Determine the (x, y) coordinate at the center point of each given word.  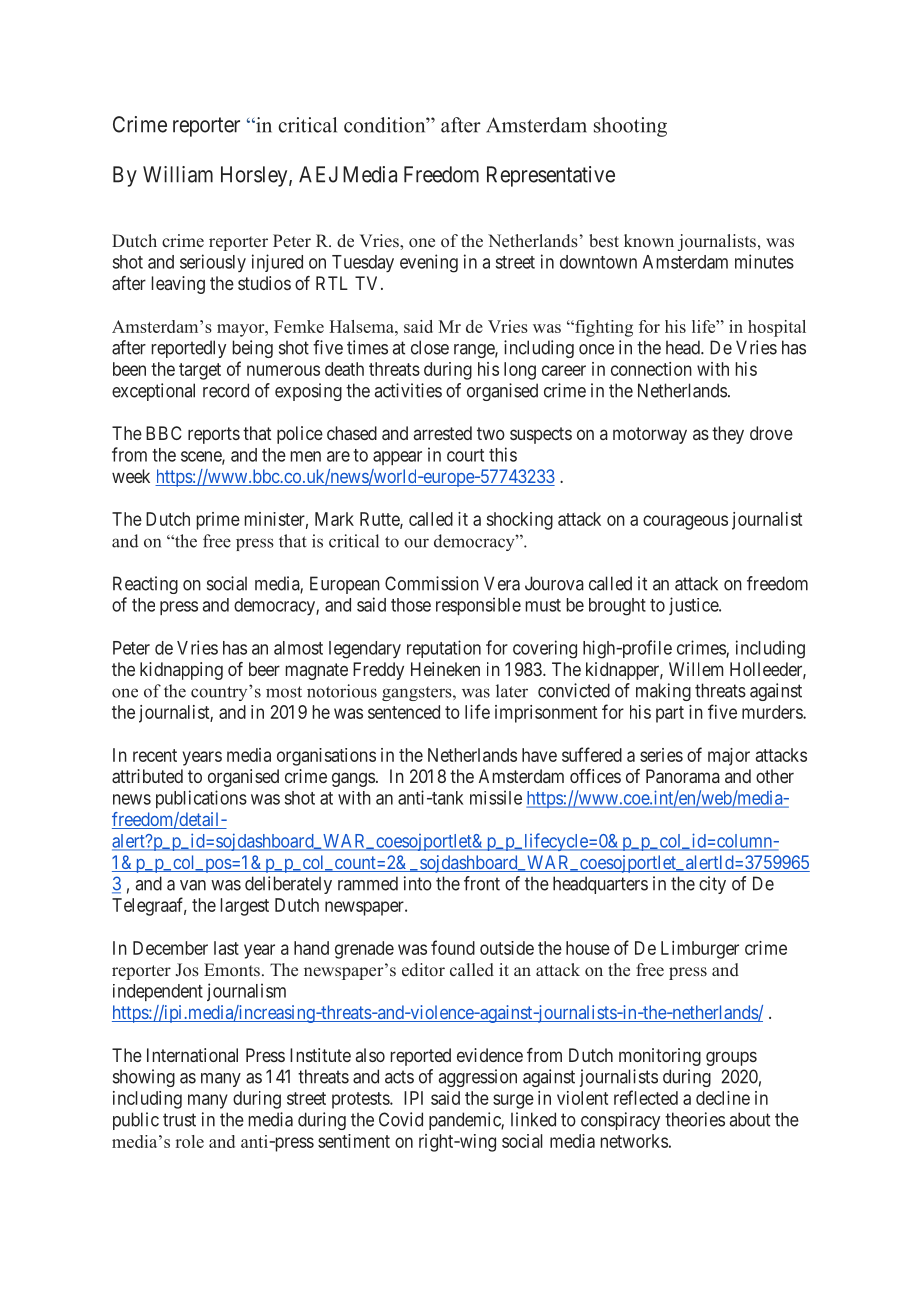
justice (694, 606)
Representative (551, 176)
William (178, 174)
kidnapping (181, 671)
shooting (630, 127)
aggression (478, 1078)
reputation (444, 649)
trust (179, 1120)
